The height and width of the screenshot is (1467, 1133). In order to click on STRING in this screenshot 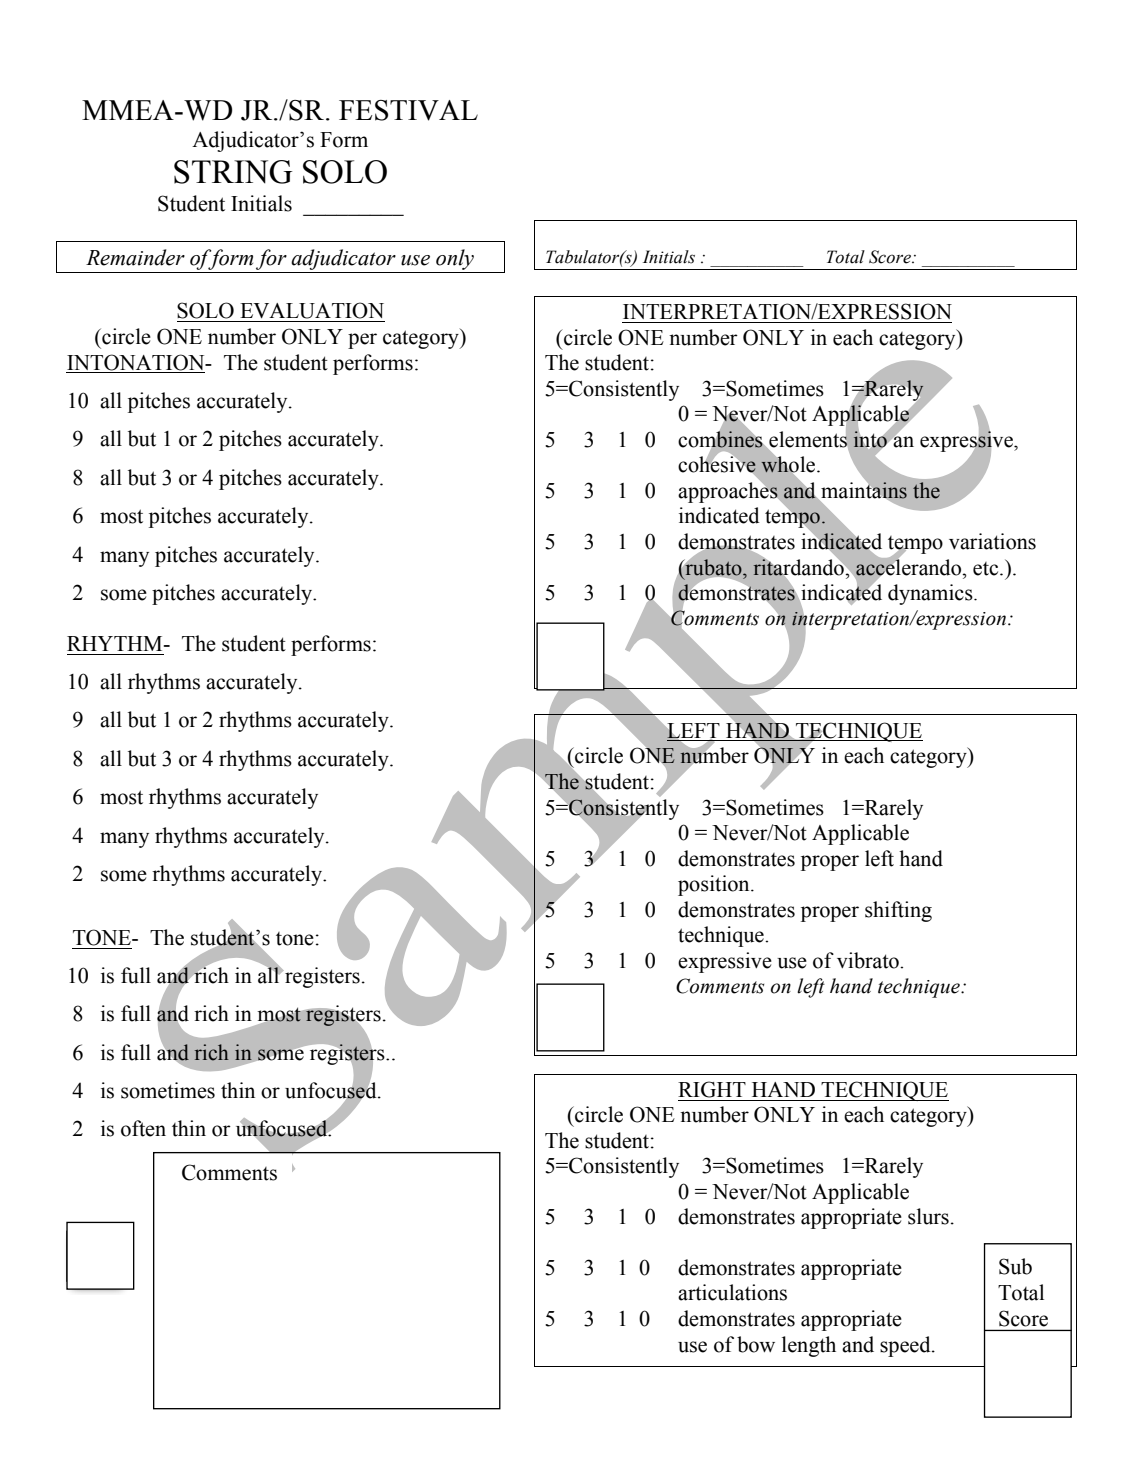, I will do `click(233, 172)`.
